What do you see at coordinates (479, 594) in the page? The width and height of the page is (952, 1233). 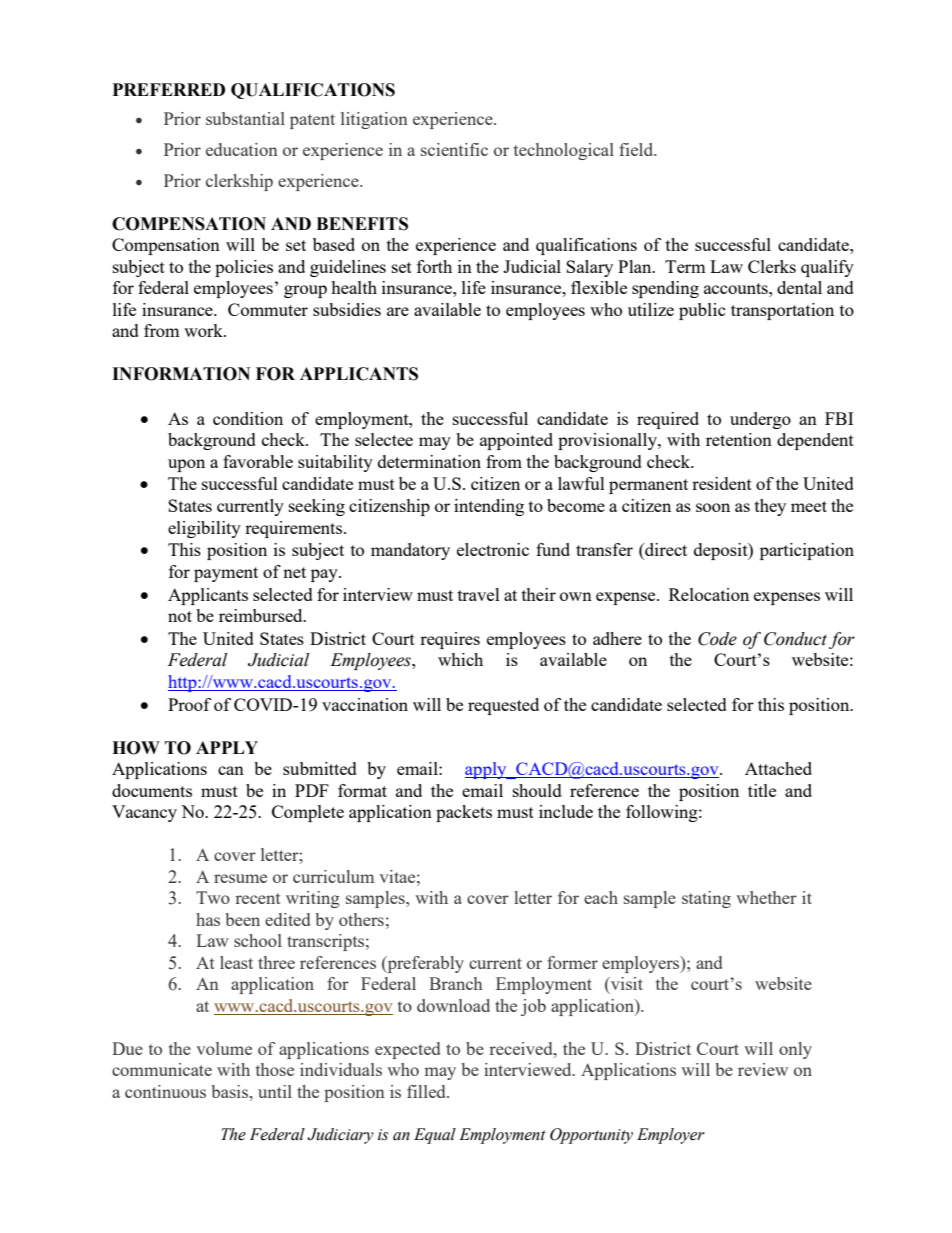 I see `travel` at bounding box center [479, 594].
